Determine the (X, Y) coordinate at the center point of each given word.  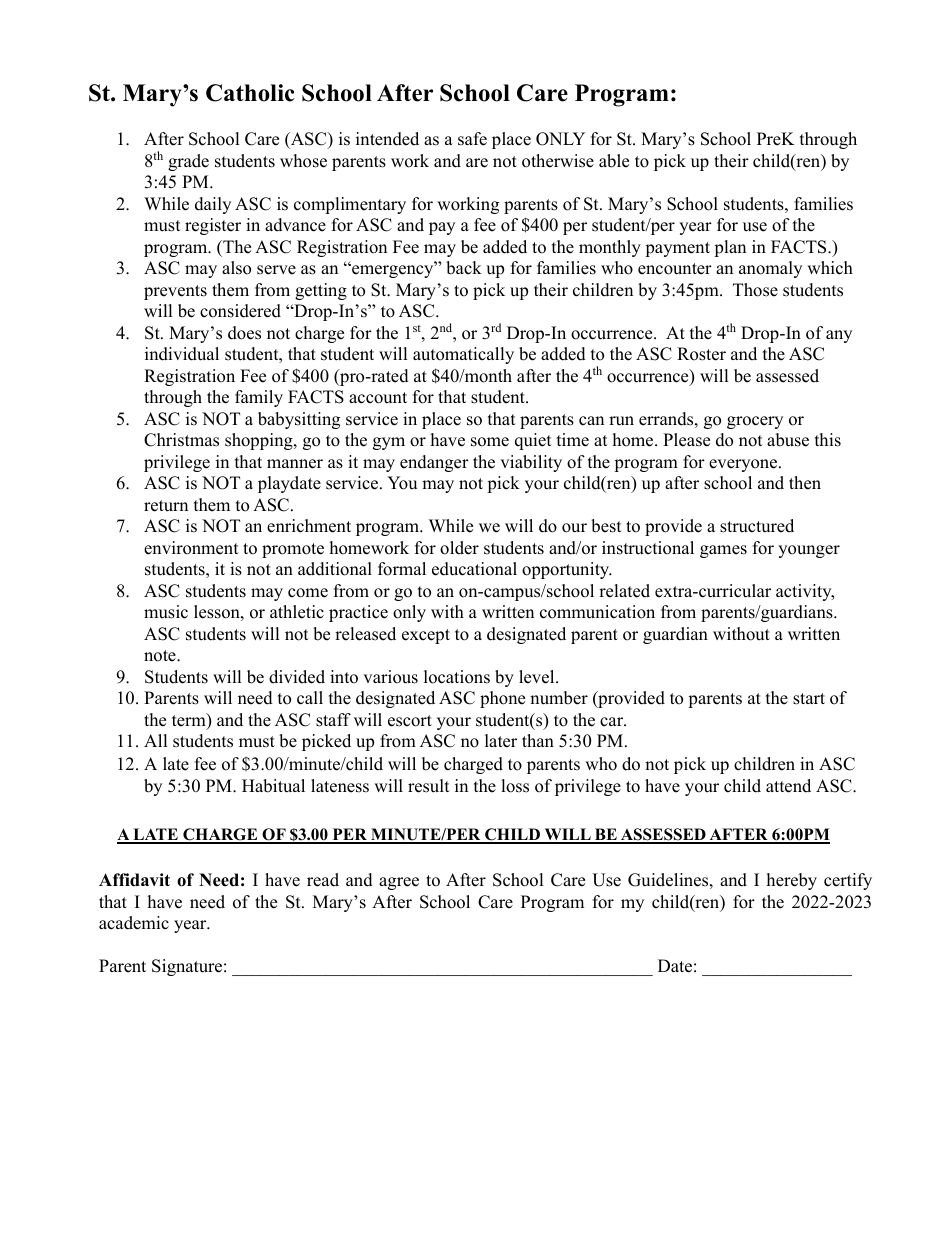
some (490, 442)
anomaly (770, 269)
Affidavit (134, 880)
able (614, 161)
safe (472, 139)
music (166, 612)
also (236, 268)
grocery (755, 422)
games (723, 551)
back (464, 268)
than (538, 740)
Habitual (273, 786)
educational (474, 569)
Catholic (250, 93)
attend (788, 786)
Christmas (181, 440)
